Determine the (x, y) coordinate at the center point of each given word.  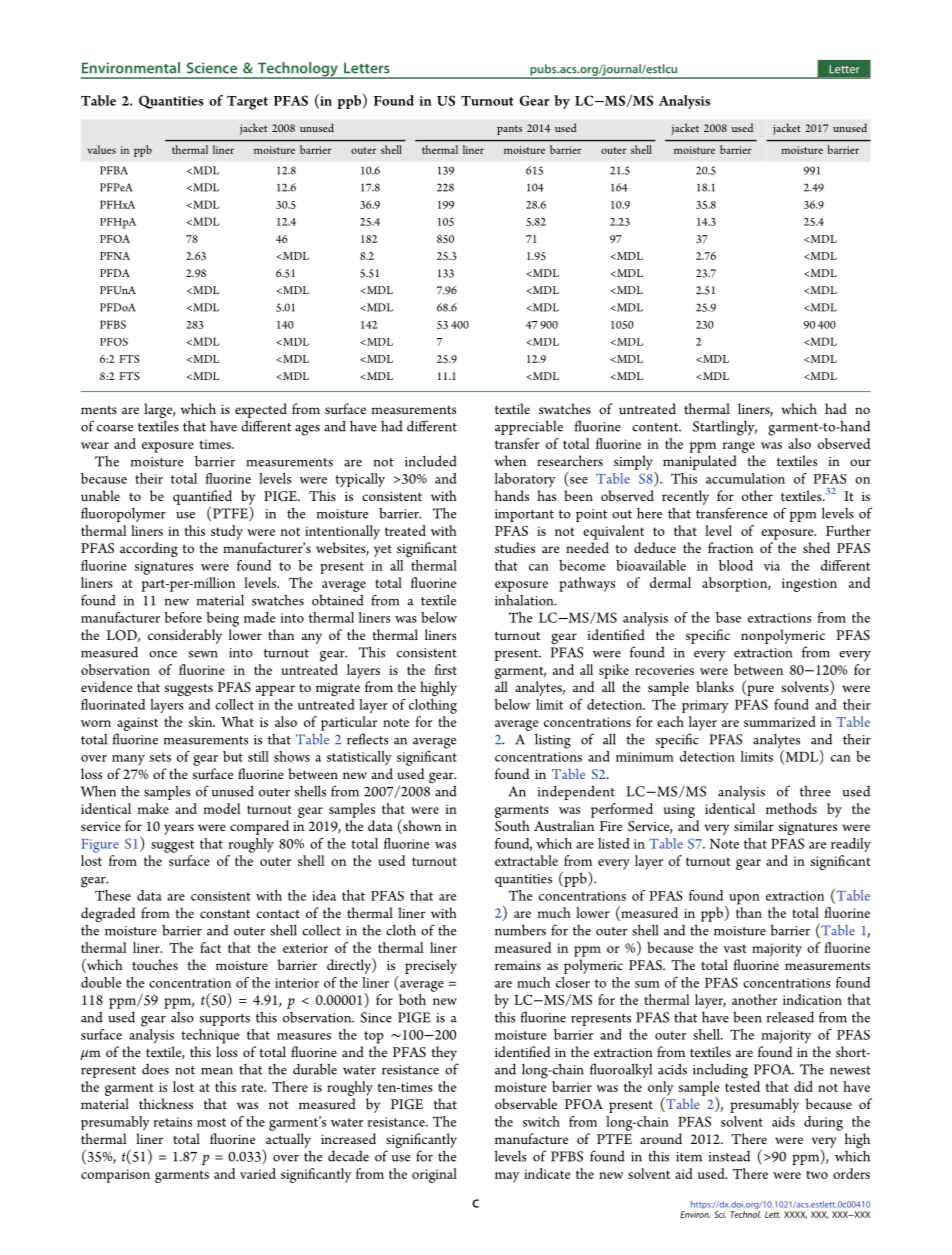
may (507, 1177)
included (431, 461)
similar (754, 825)
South (512, 826)
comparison (115, 1176)
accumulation (745, 478)
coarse (115, 428)
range (739, 447)
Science (212, 68)
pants (509, 130)
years (179, 829)
